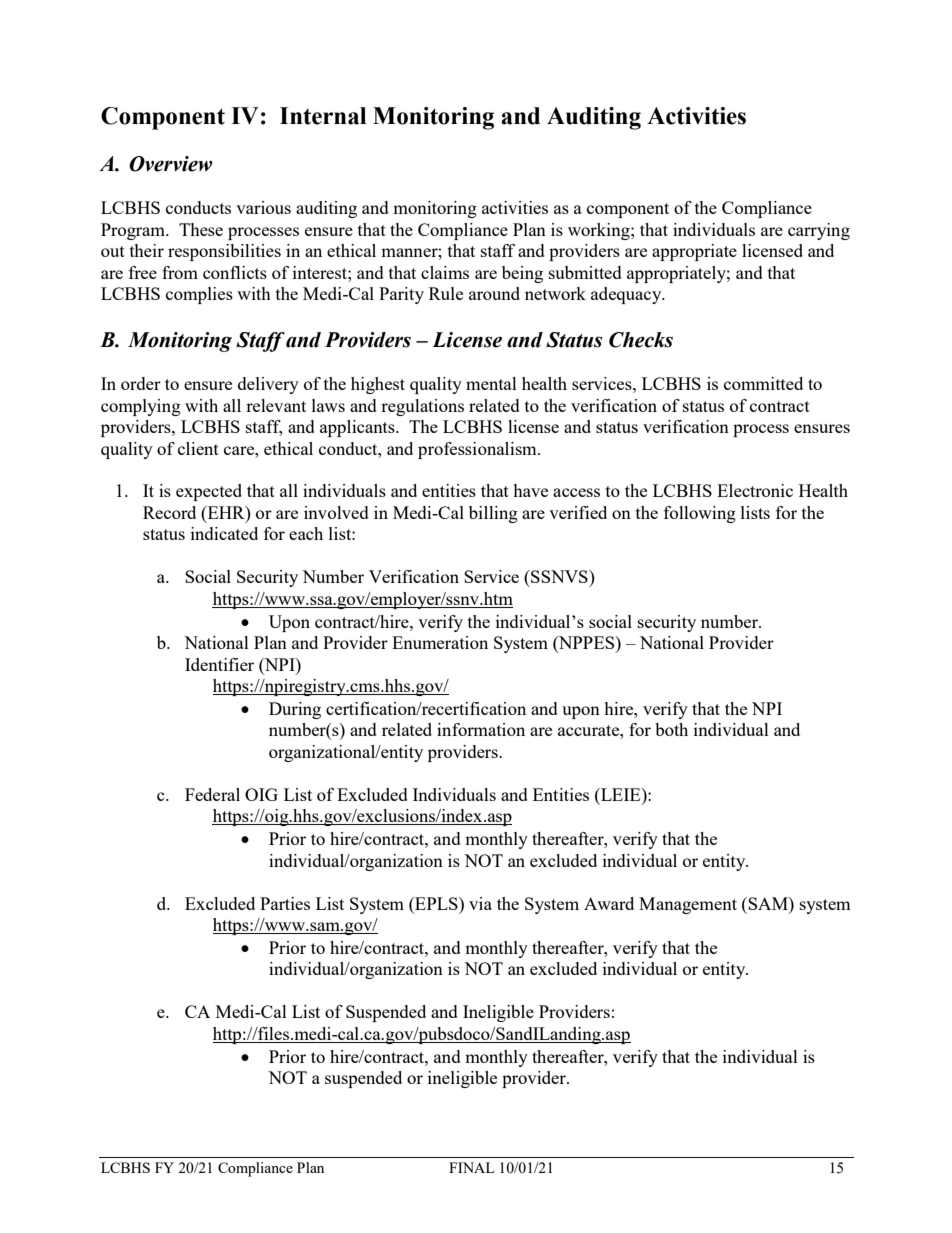  I want to click on both, so click(671, 729).
